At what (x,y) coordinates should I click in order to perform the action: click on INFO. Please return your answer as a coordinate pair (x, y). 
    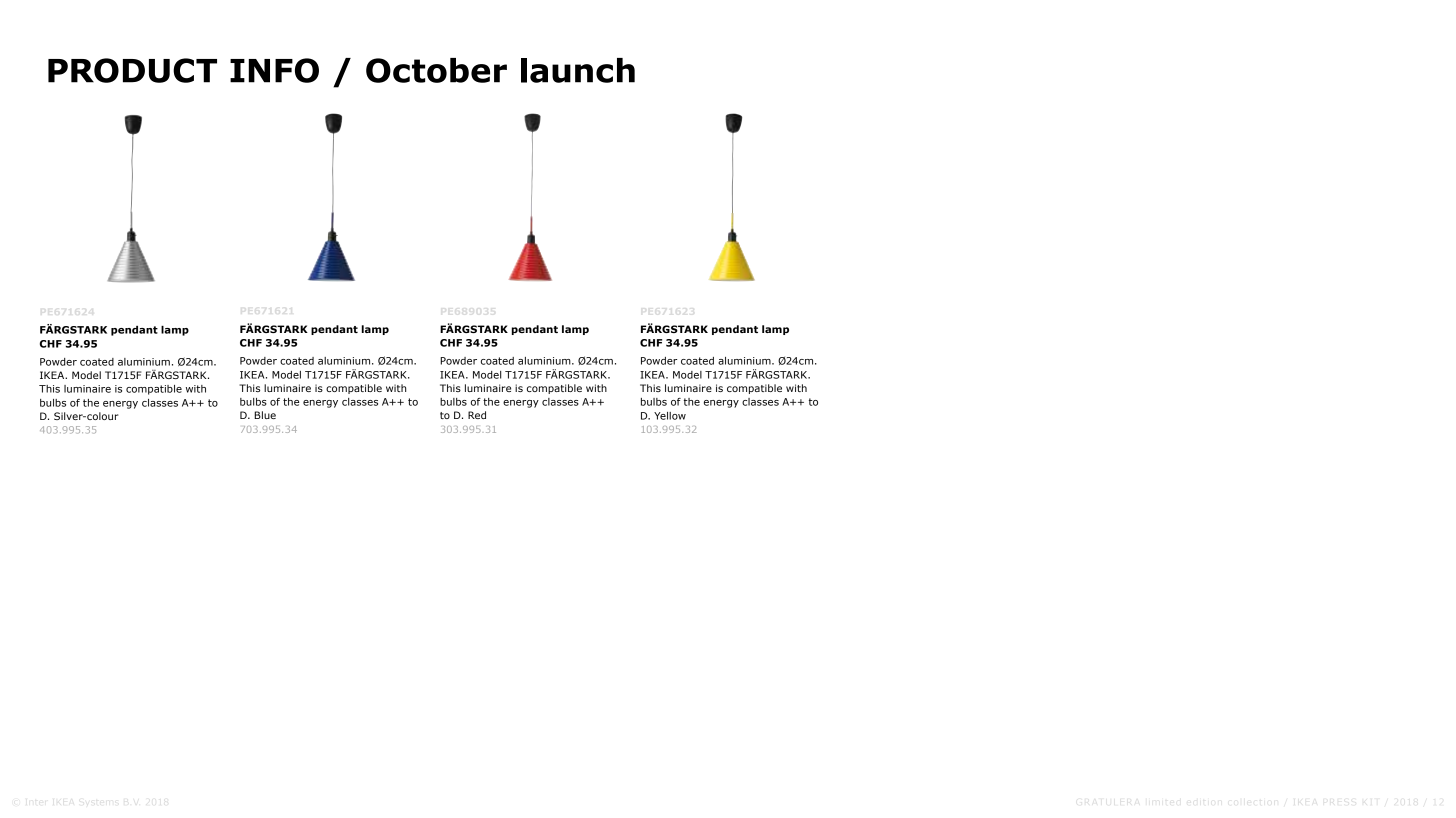
    Looking at the image, I should click on (274, 70).
